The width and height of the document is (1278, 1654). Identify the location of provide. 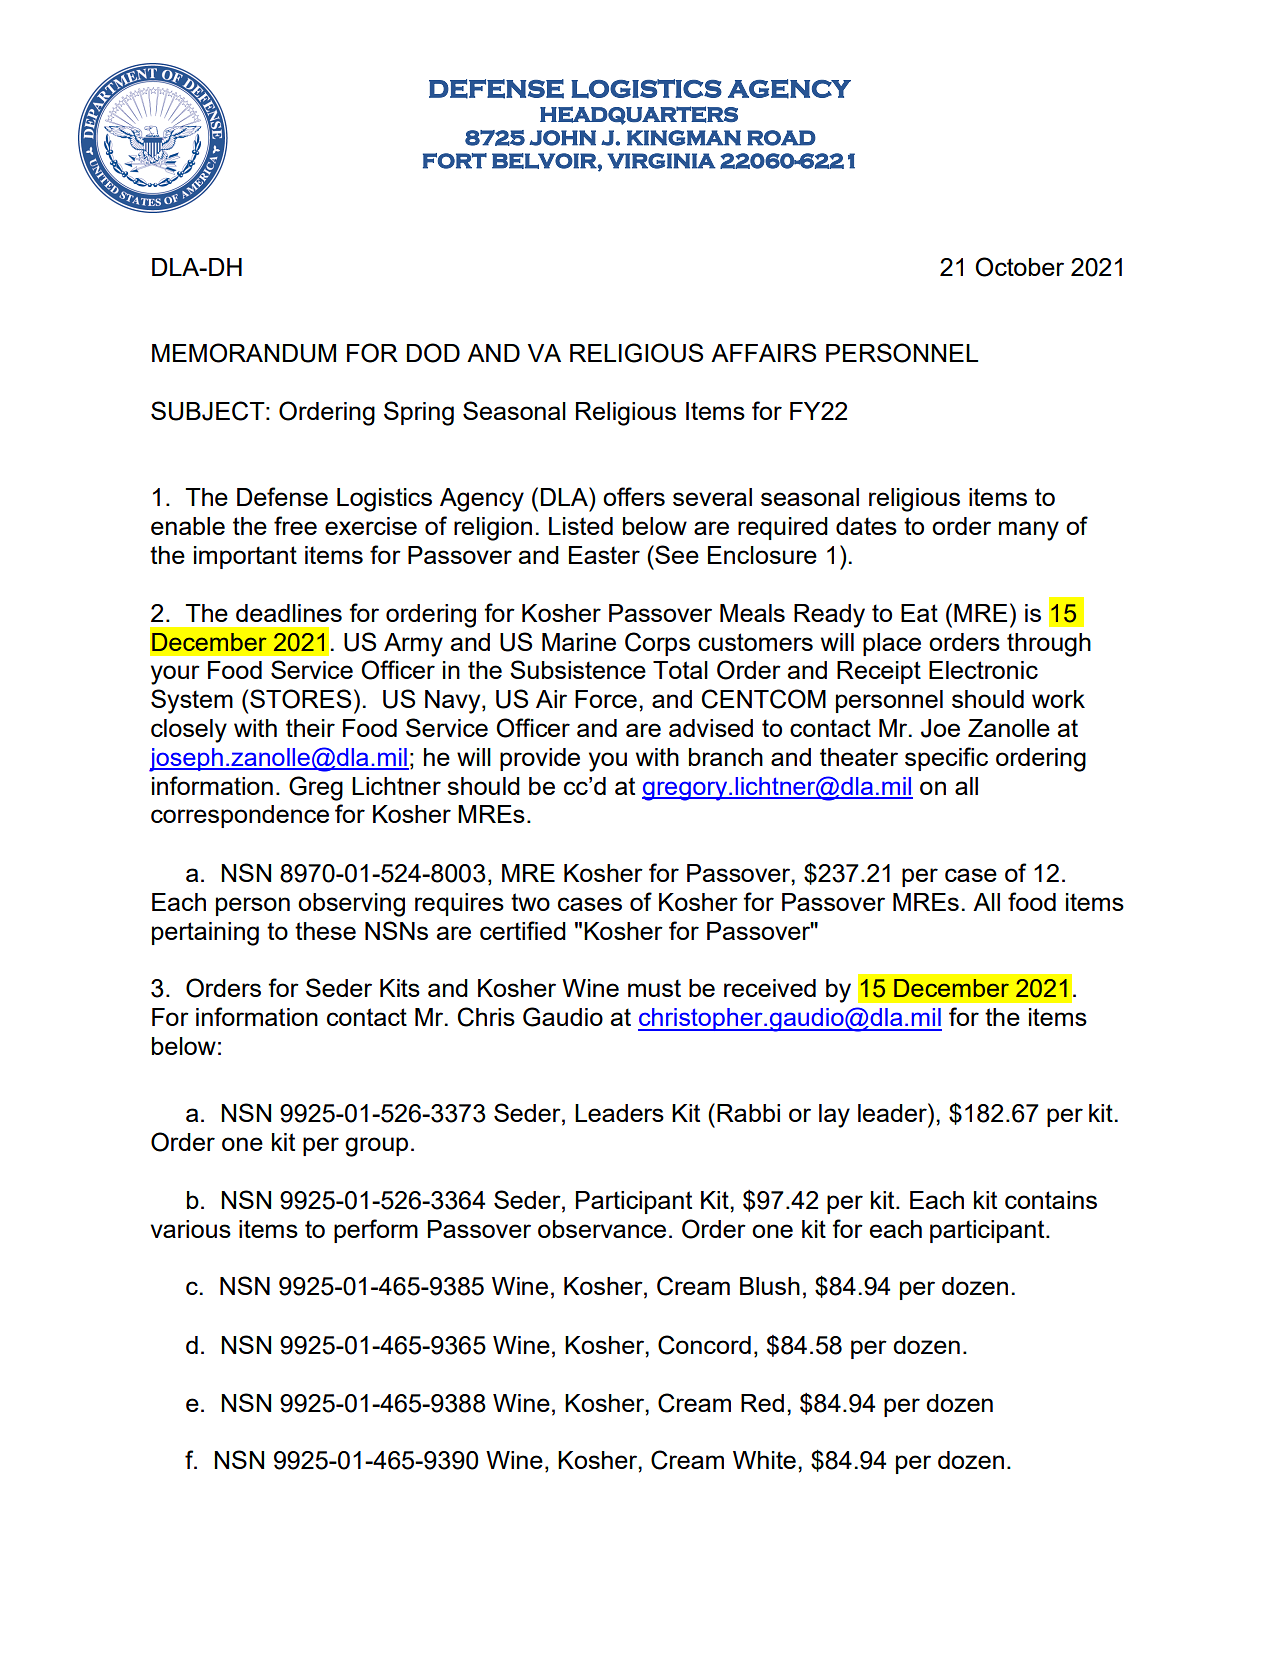
(540, 759).
